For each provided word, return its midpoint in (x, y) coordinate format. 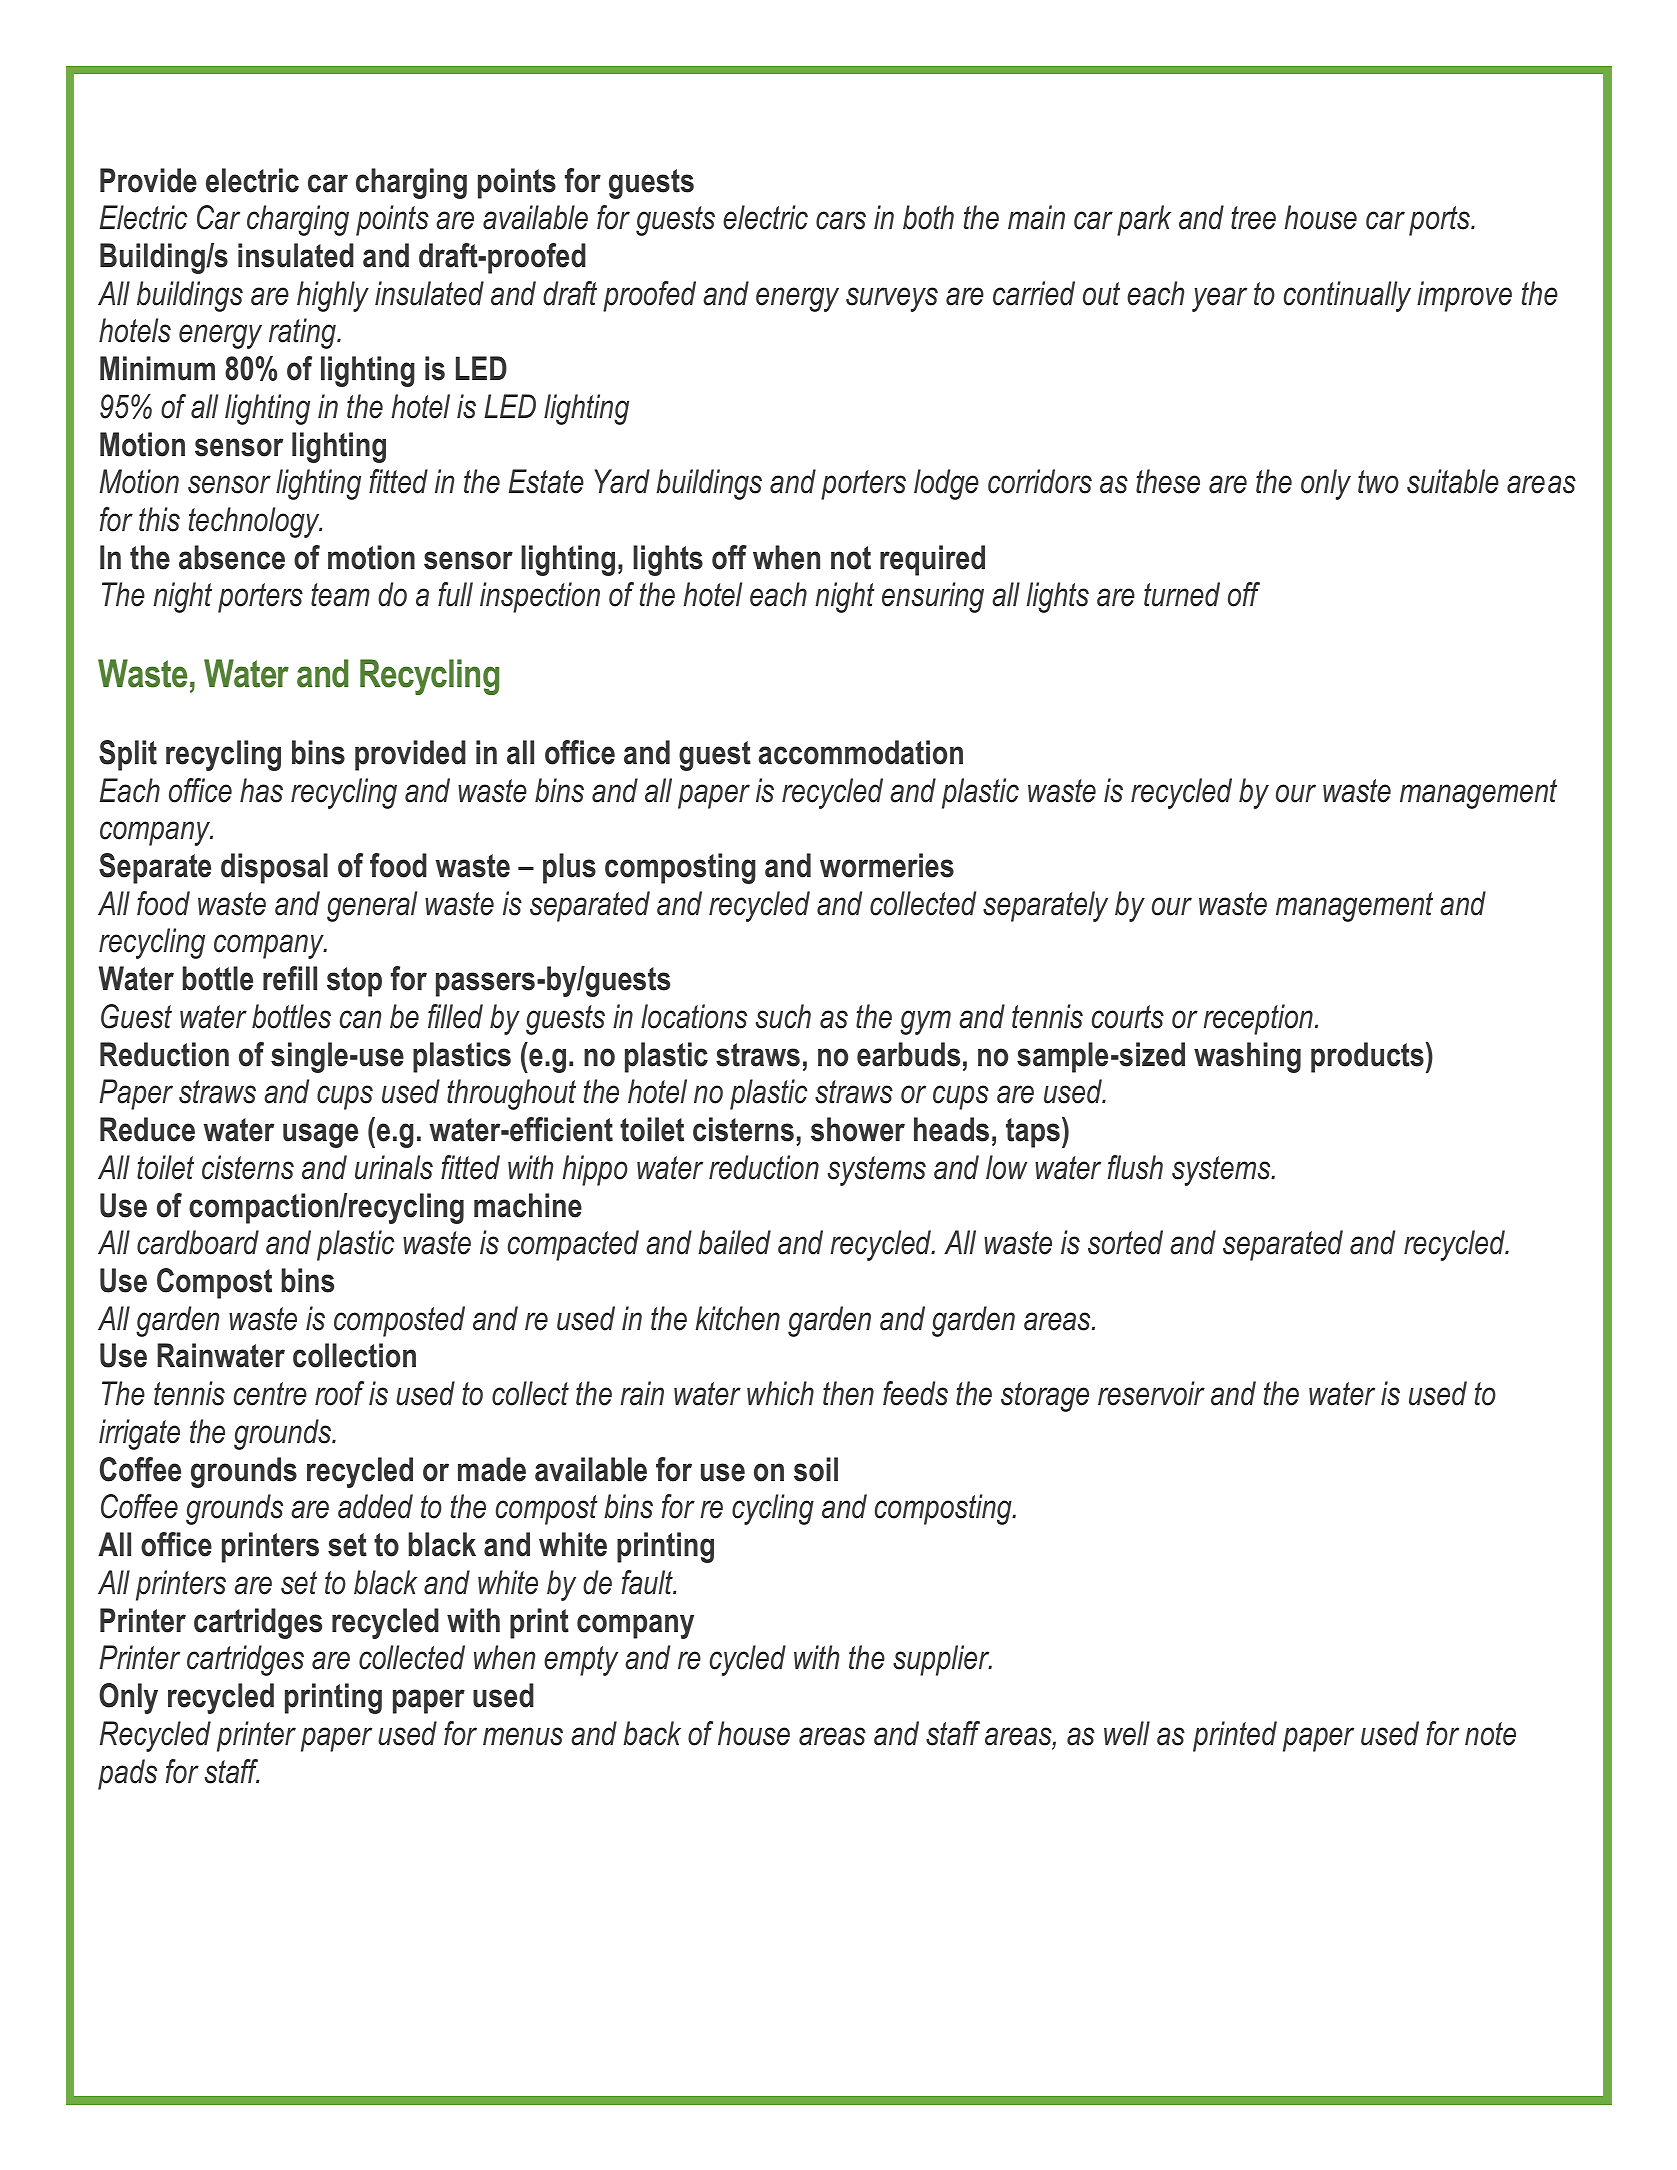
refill (290, 978)
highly (333, 296)
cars (841, 220)
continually (1347, 296)
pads (127, 1774)
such (783, 1016)
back (652, 1733)
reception (1258, 1019)
